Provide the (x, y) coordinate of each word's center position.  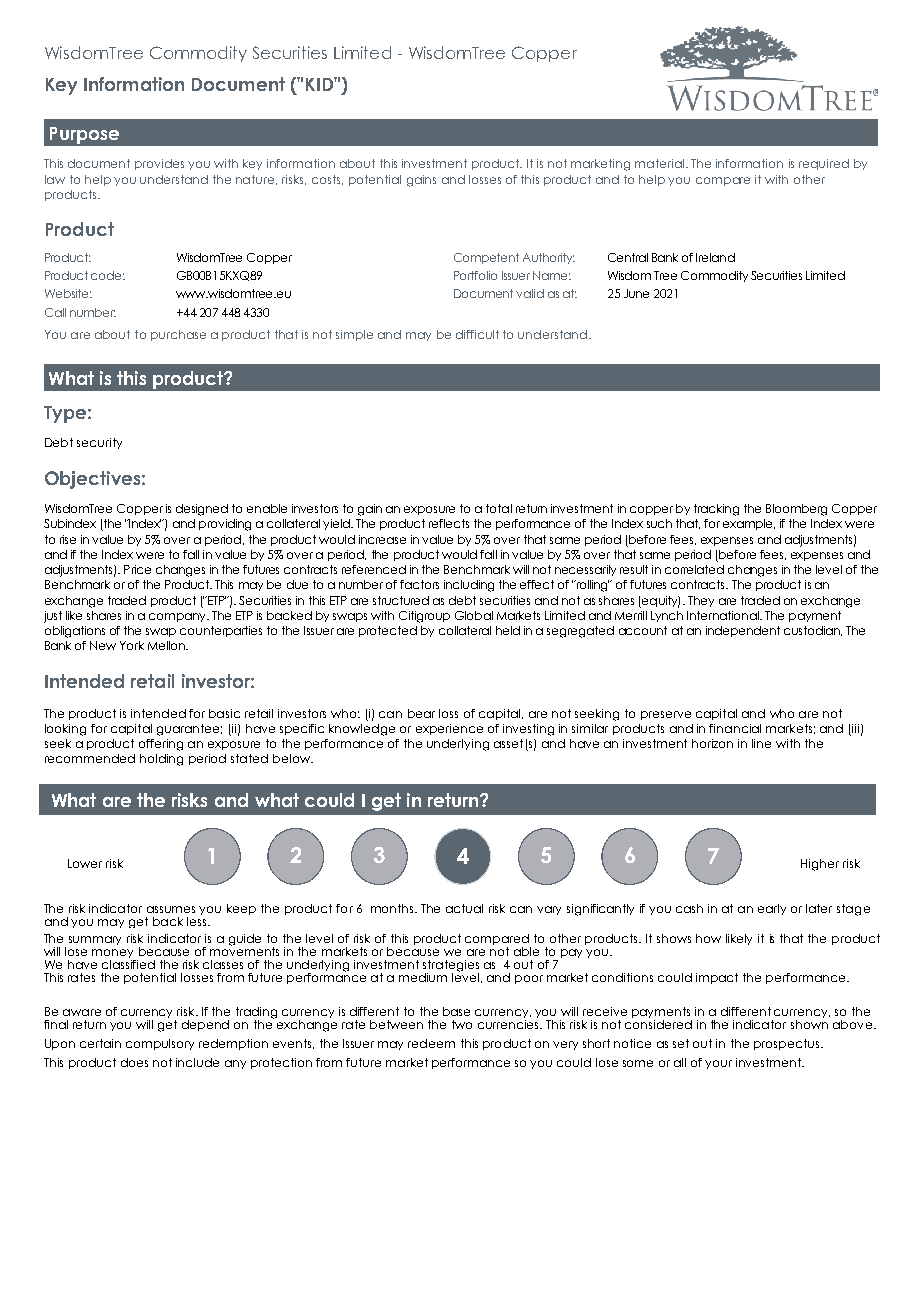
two (462, 1024)
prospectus (788, 1044)
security (99, 443)
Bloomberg (796, 510)
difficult (477, 334)
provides (159, 164)
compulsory (160, 1044)
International (724, 615)
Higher (820, 865)
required (824, 164)
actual (464, 908)
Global (474, 615)
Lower (85, 863)
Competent (486, 258)
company (178, 617)
